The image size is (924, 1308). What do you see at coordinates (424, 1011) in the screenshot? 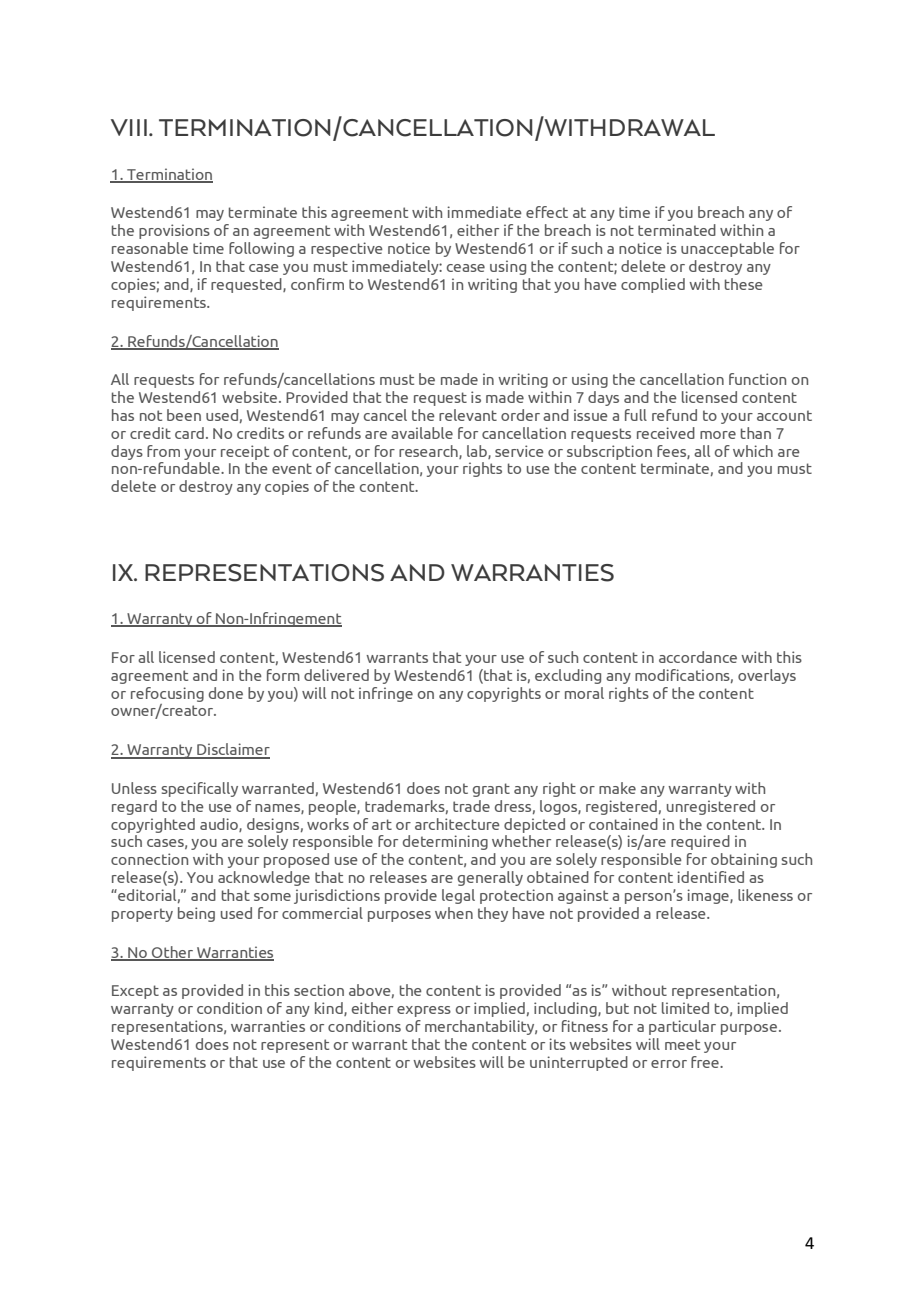
I see `express` at bounding box center [424, 1011].
